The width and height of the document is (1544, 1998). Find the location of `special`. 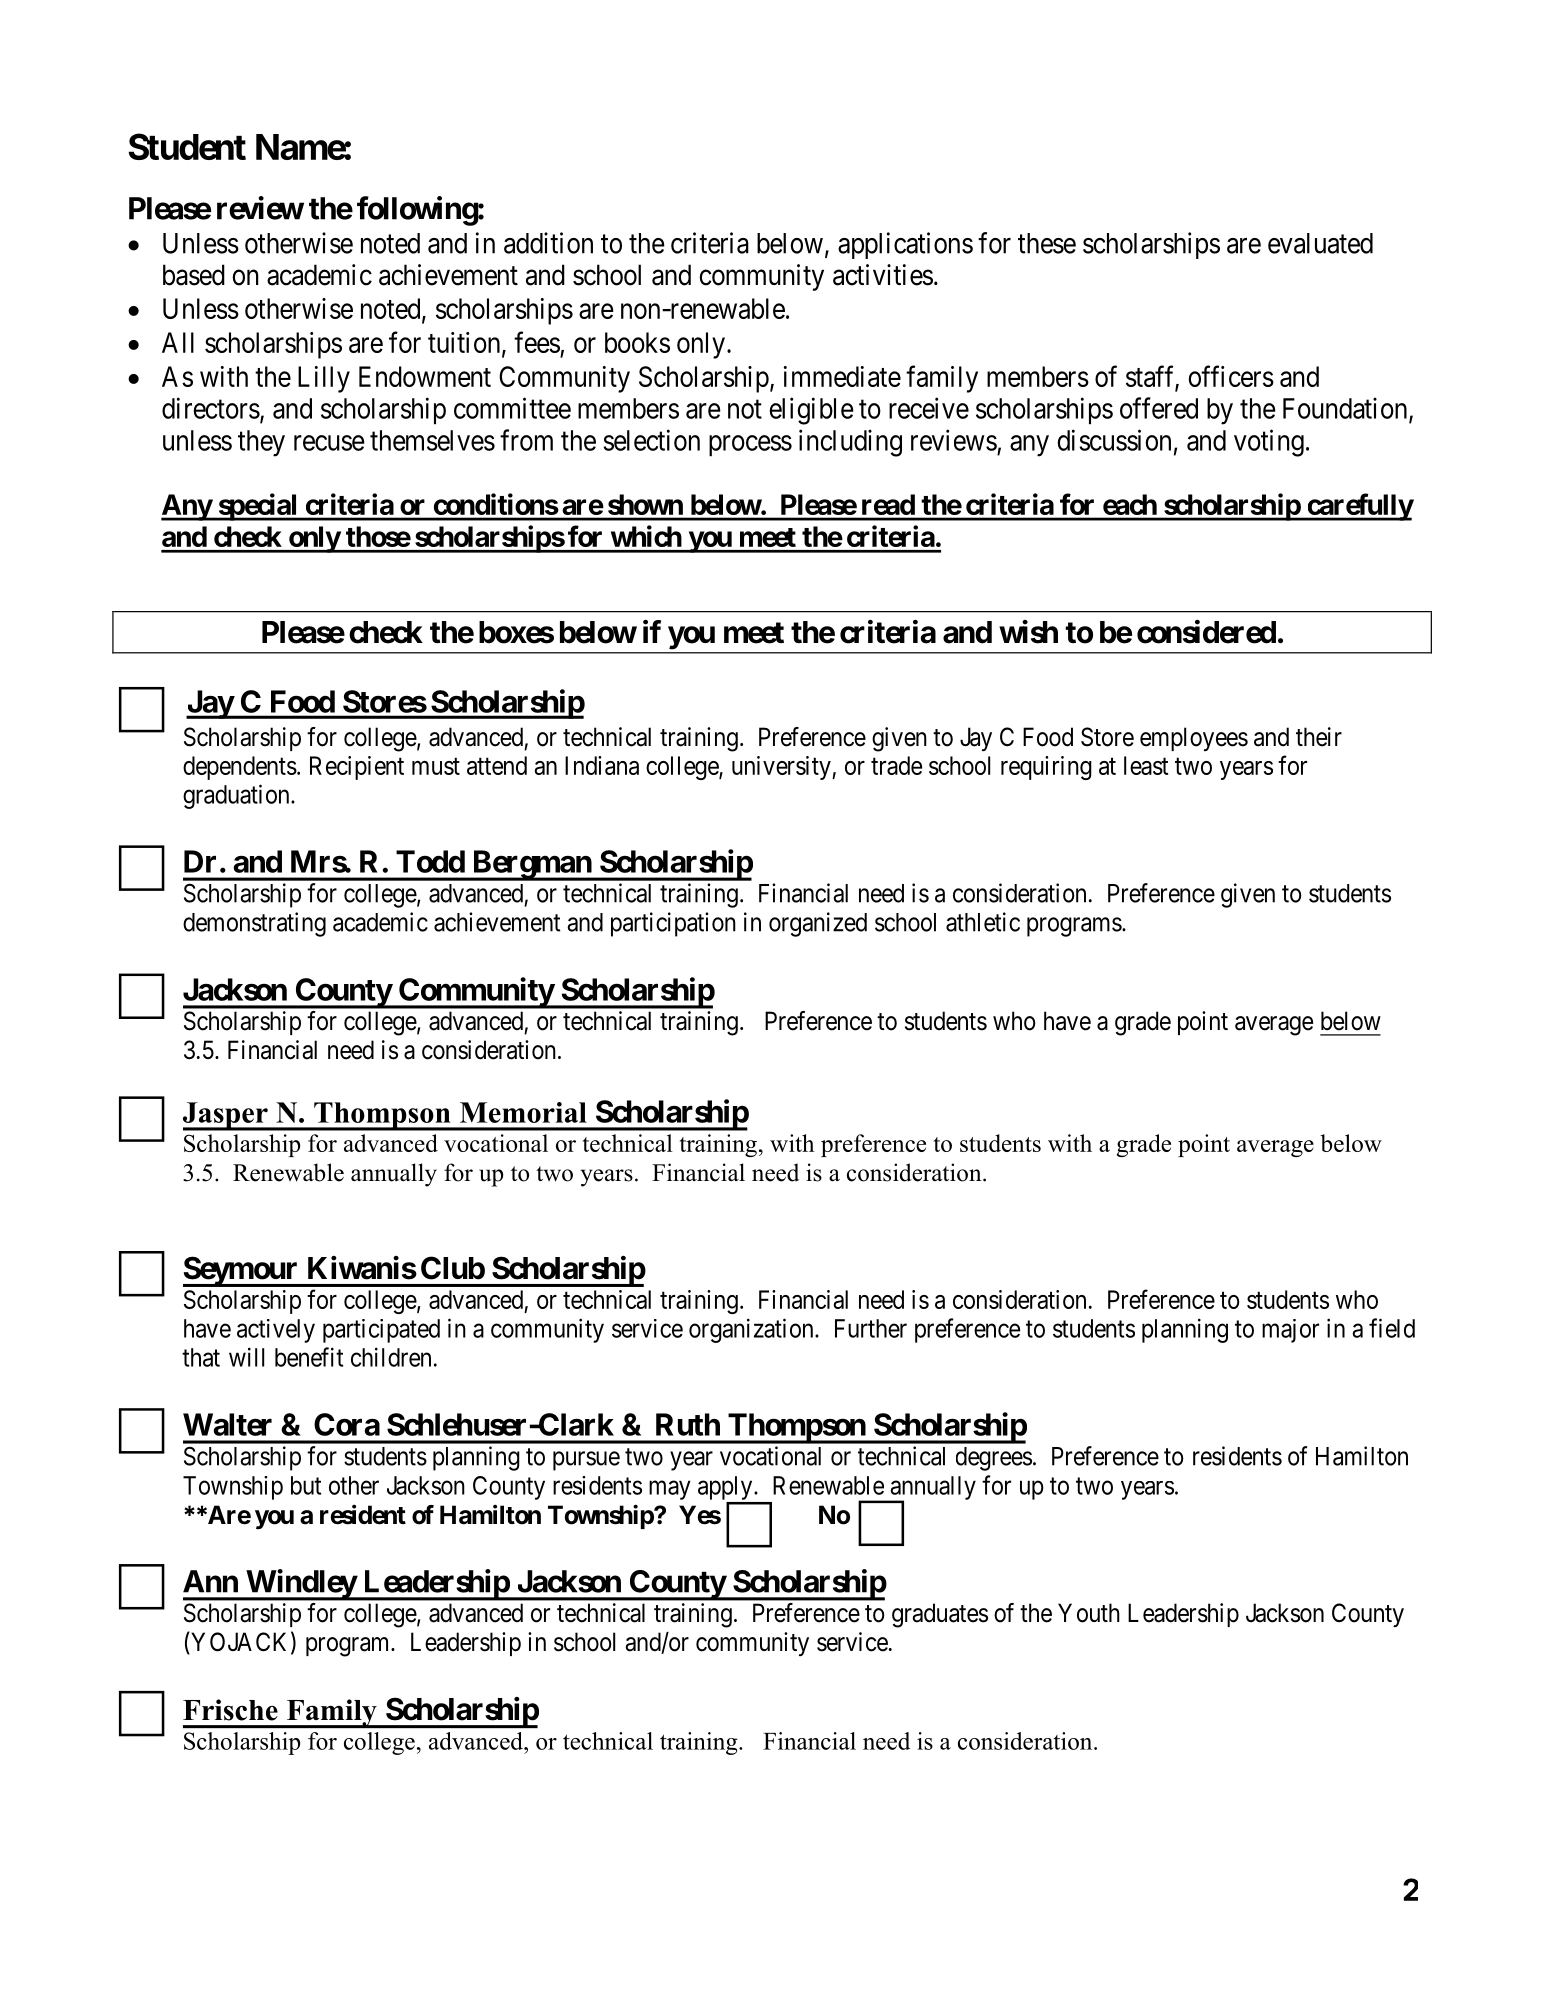

special is located at coordinates (258, 507).
